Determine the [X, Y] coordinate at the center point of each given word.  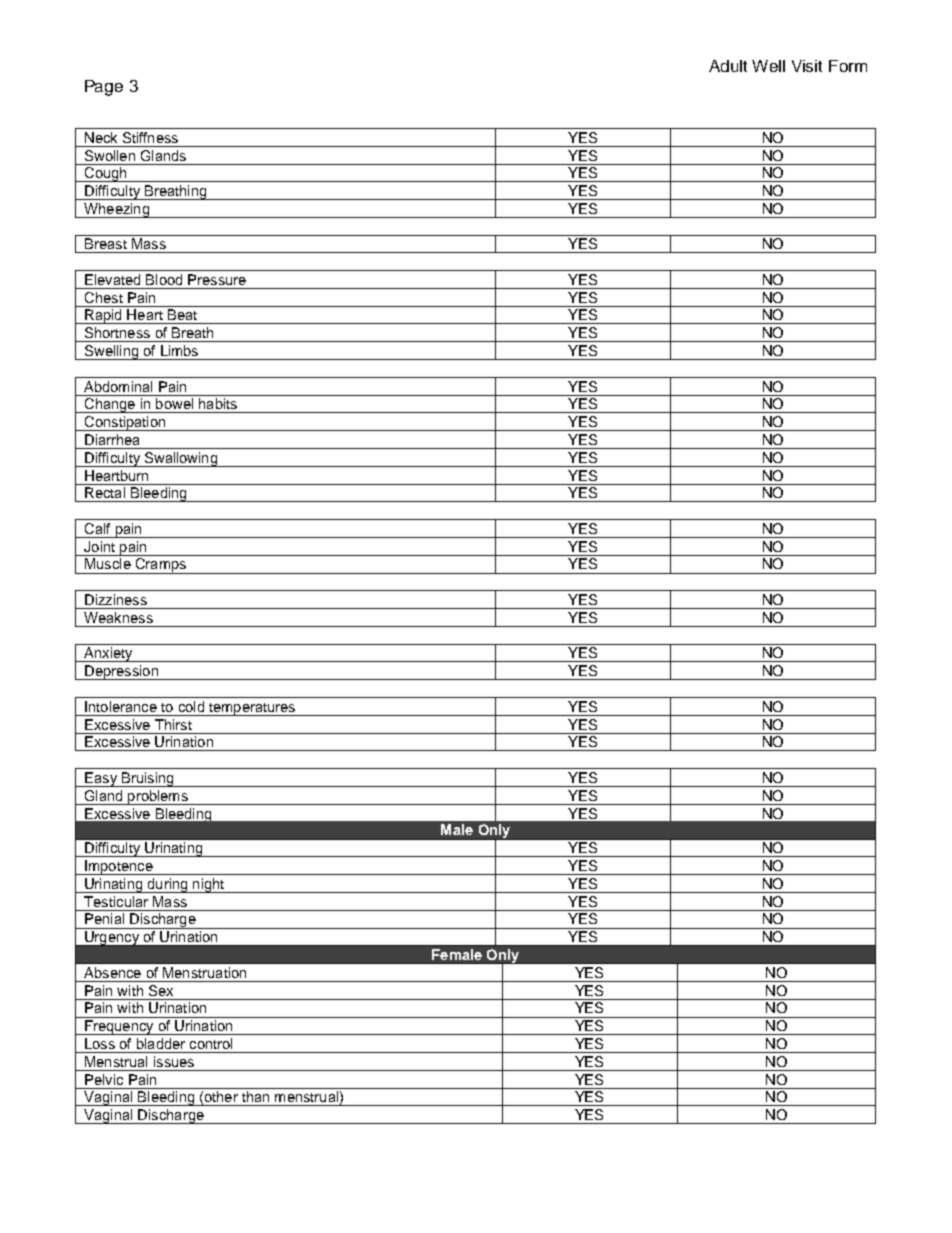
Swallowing [181, 459]
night [209, 885]
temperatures [252, 709]
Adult [728, 66]
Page [104, 88]
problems [158, 797]
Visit [807, 66]
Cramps [160, 566]
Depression [121, 672]
